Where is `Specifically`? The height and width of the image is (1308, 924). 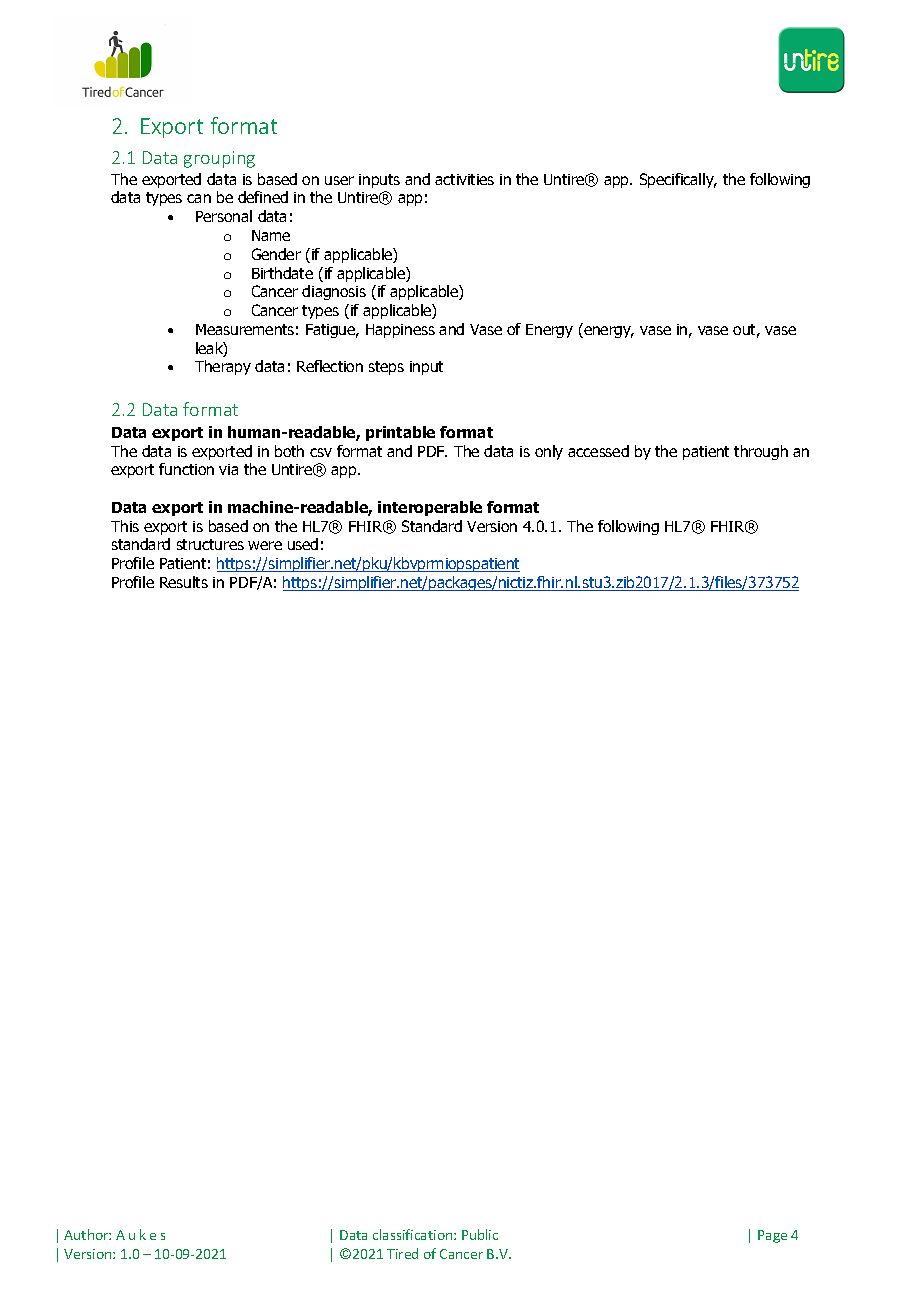
Specifically is located at coordinates (678, 180).
